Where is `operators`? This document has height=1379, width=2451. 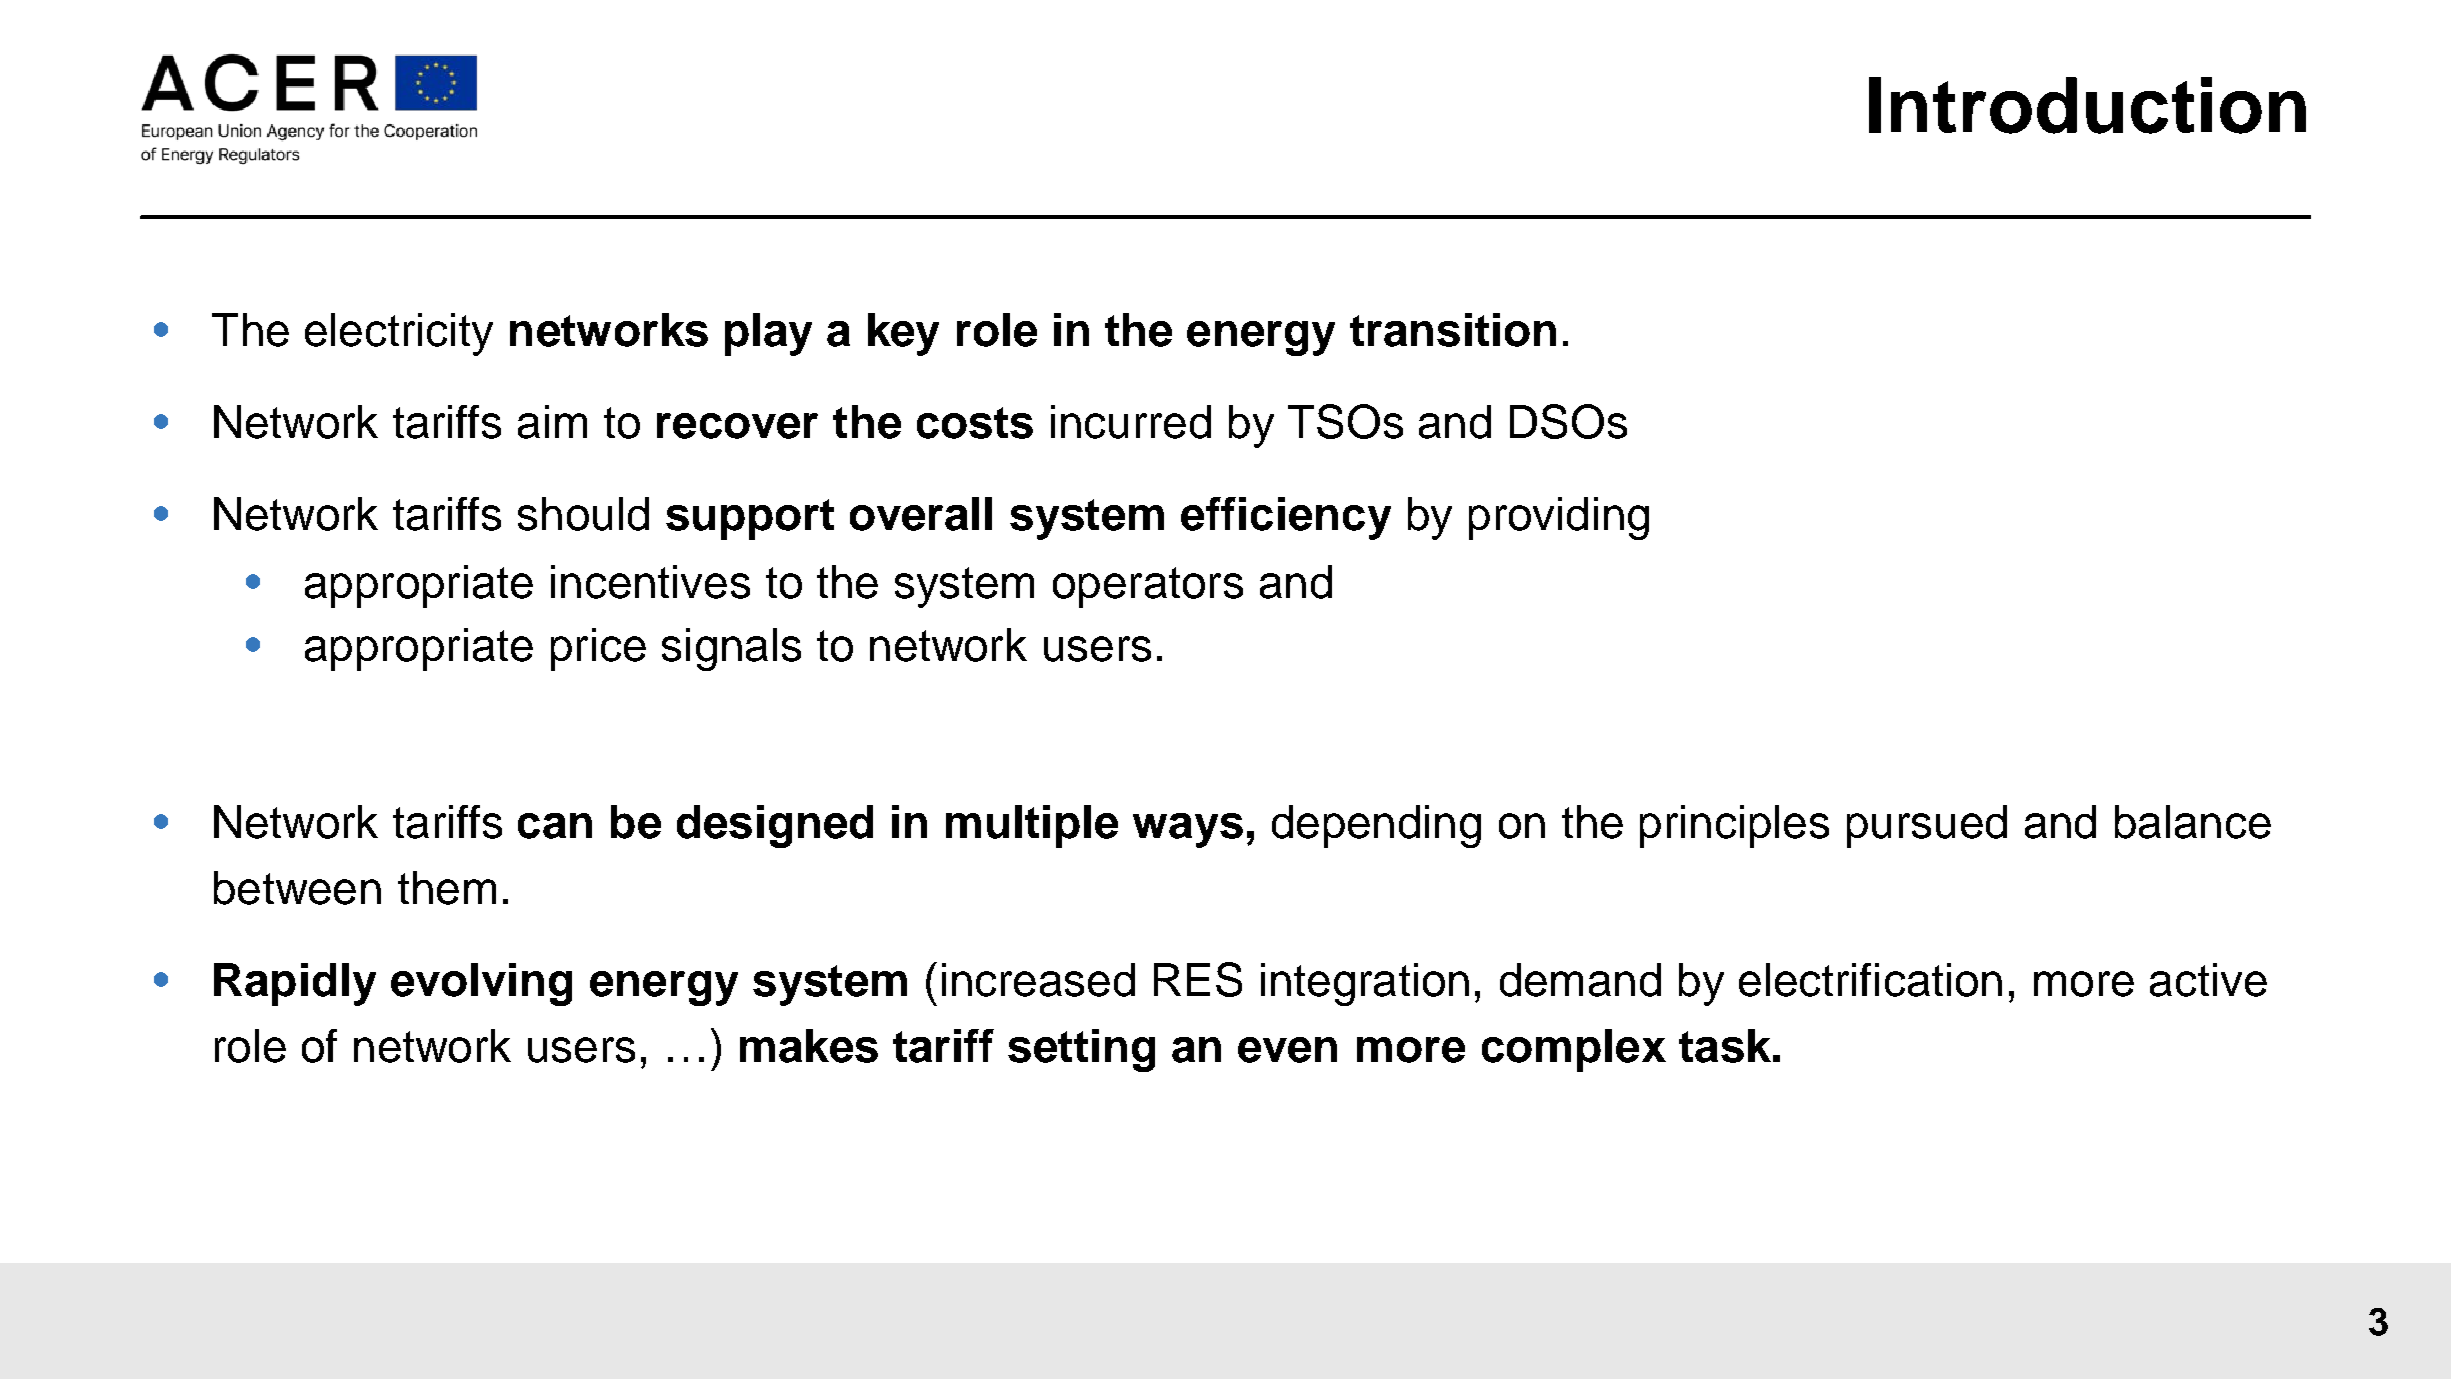 operators is located at coordinates (1148, 587).
